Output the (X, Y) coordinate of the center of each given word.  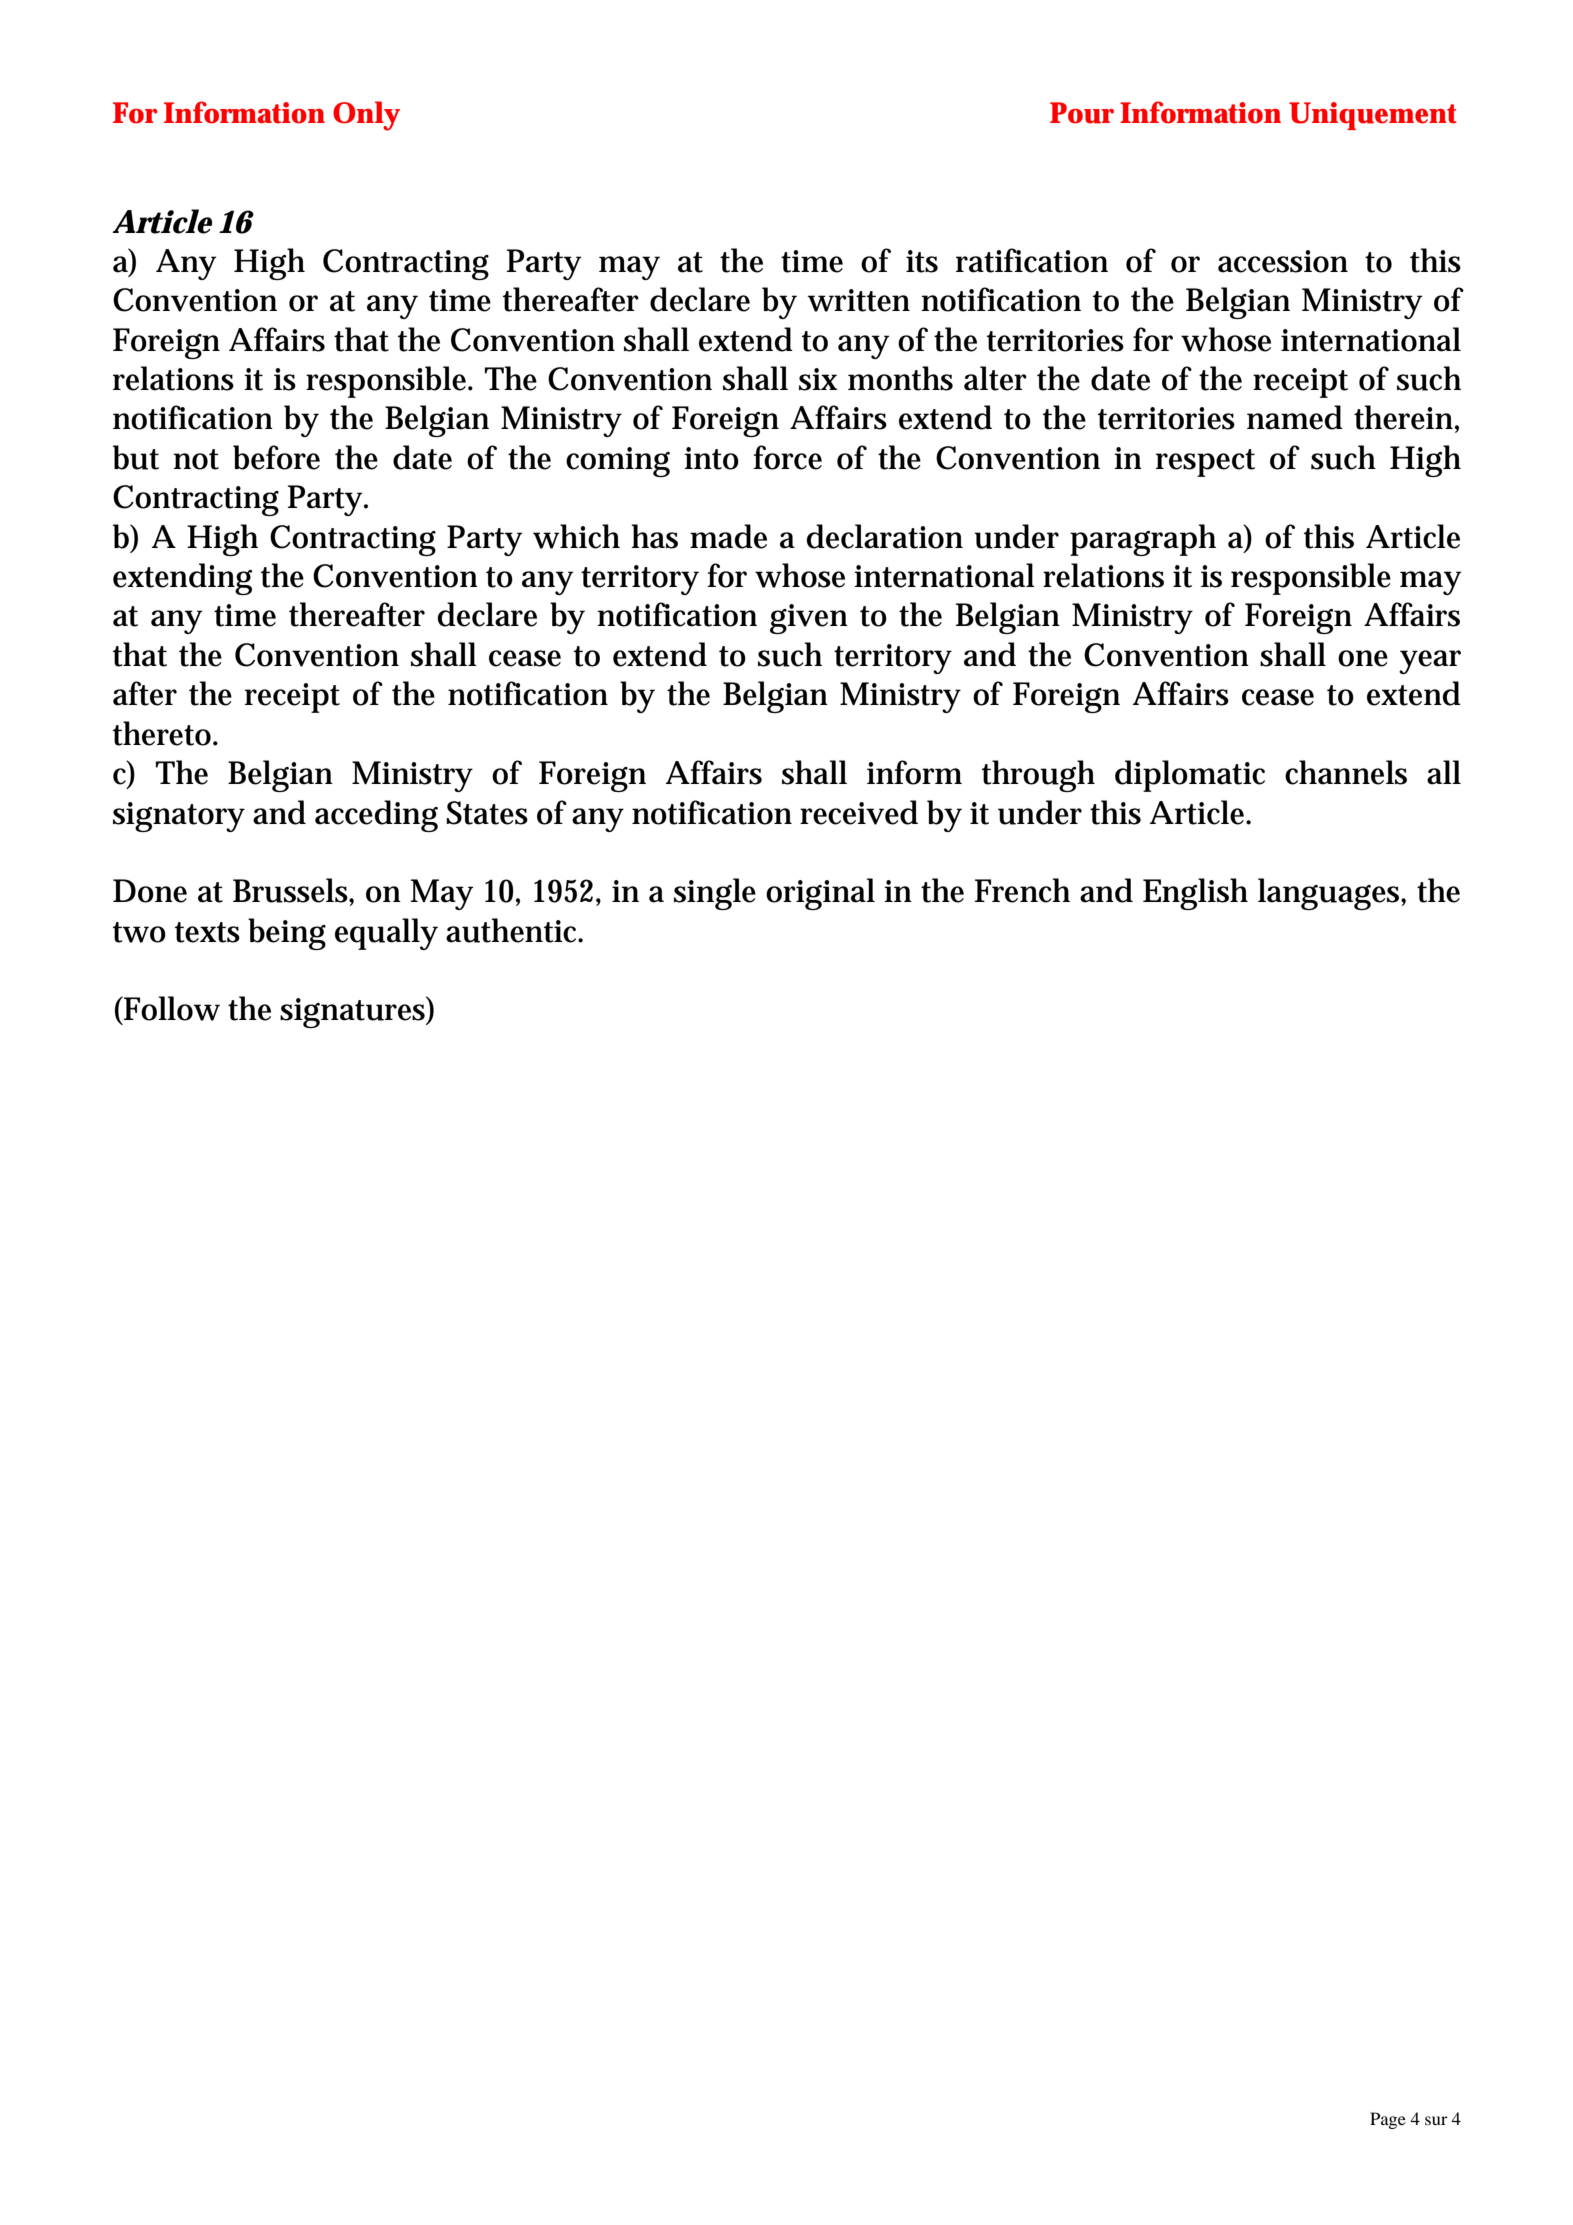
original (820, 894)
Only (366, 116)
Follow (171, 1008)
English (1195, 894)
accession (1283, 261)
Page (1388, 2120)
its (922, 261)
